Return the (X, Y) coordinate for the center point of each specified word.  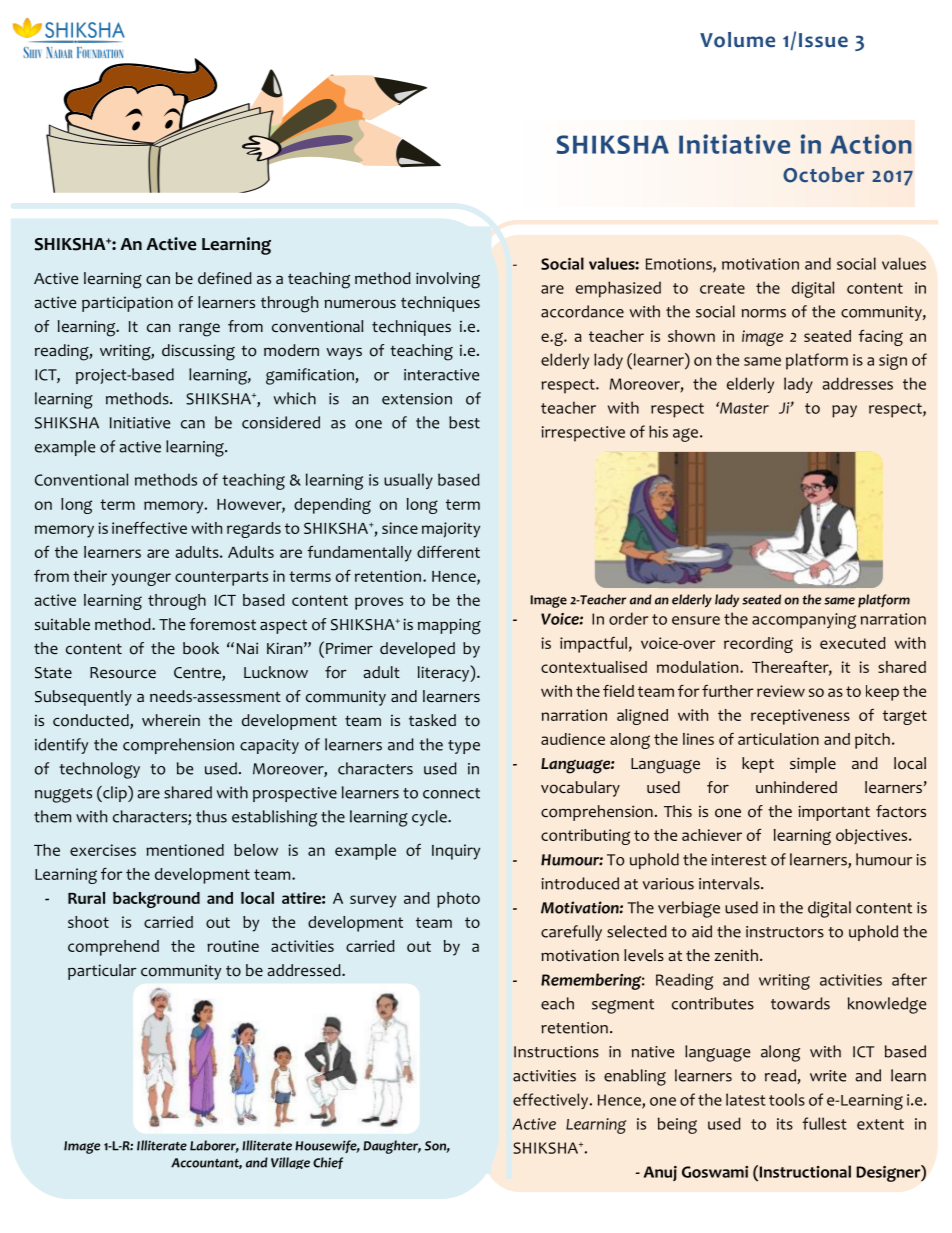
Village (290, 1163)
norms (764, 313)
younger (141, 579)
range (199, 330)
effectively (552, 1101)
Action (871, 144)
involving (448, 280)
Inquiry (456, 852)
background (156, 900)
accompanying (804, 621)
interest (739, 860)
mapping (449, 626)
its (785, 1124)
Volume (737, 40)
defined (225, 278)
